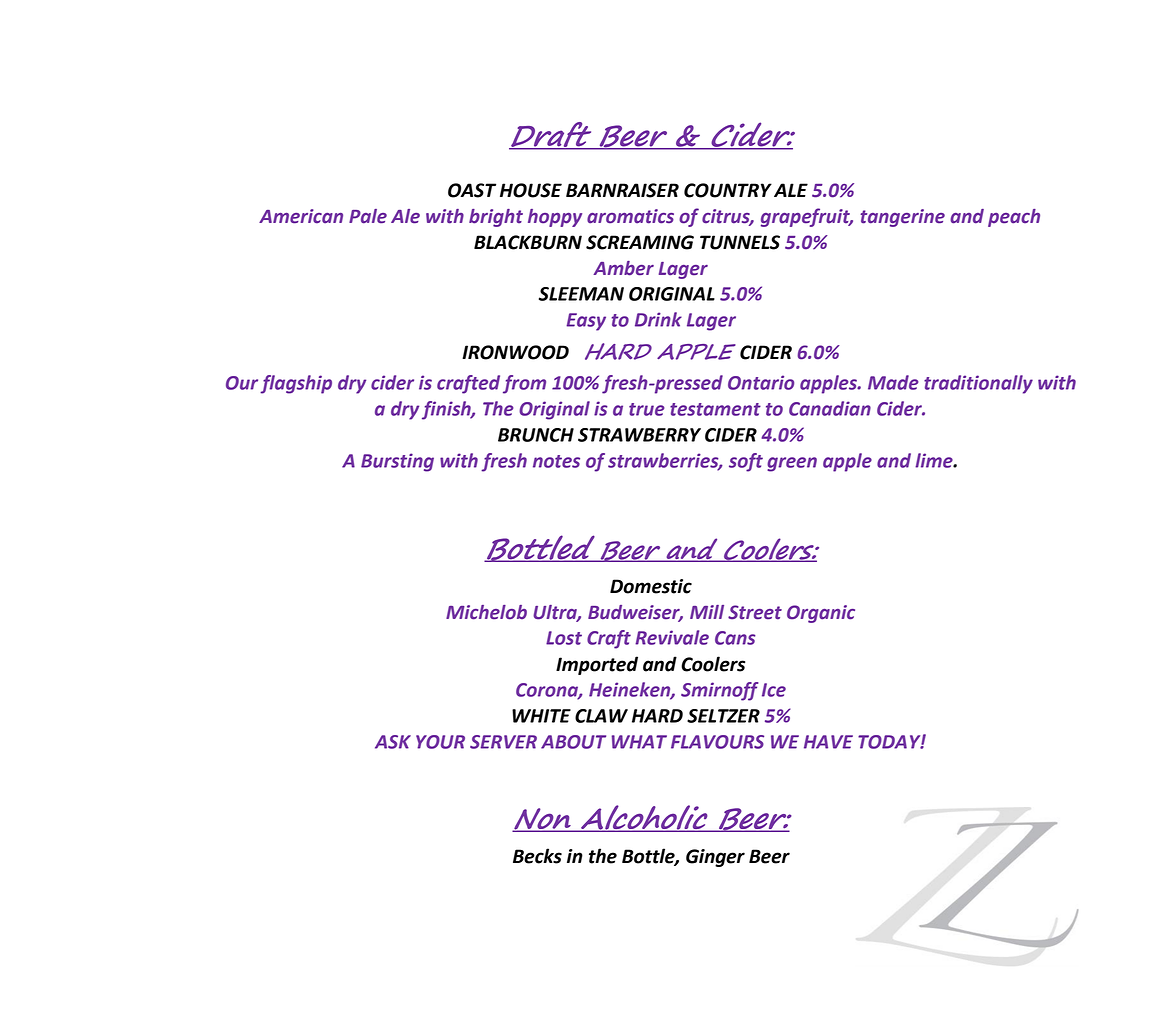  Describe the element at coordinates (828, 742) in the document. I see `HAVE` at that location.
